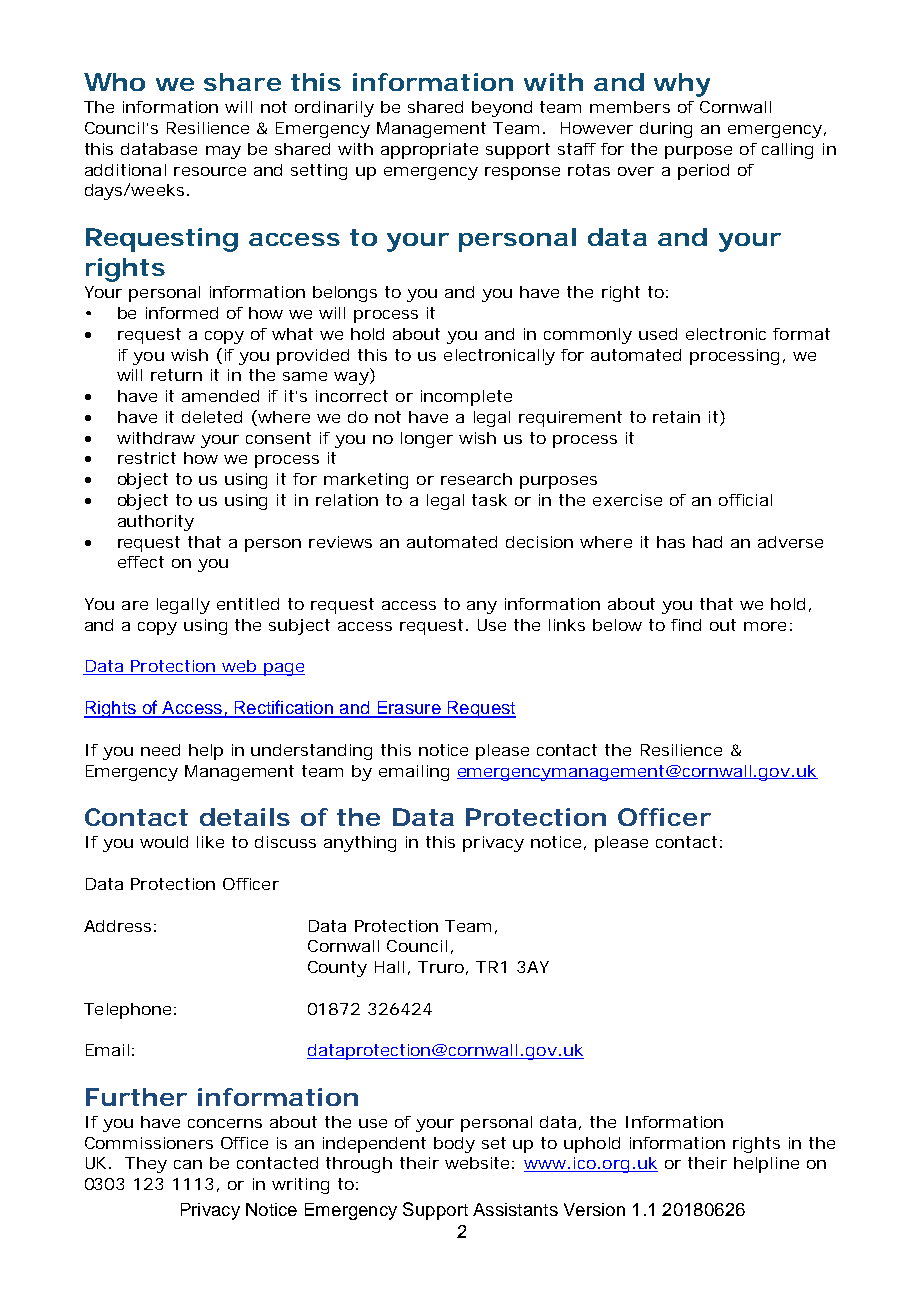 The height and width of the page is (1308, 924). I want to click on can, so click(188, 1164).
